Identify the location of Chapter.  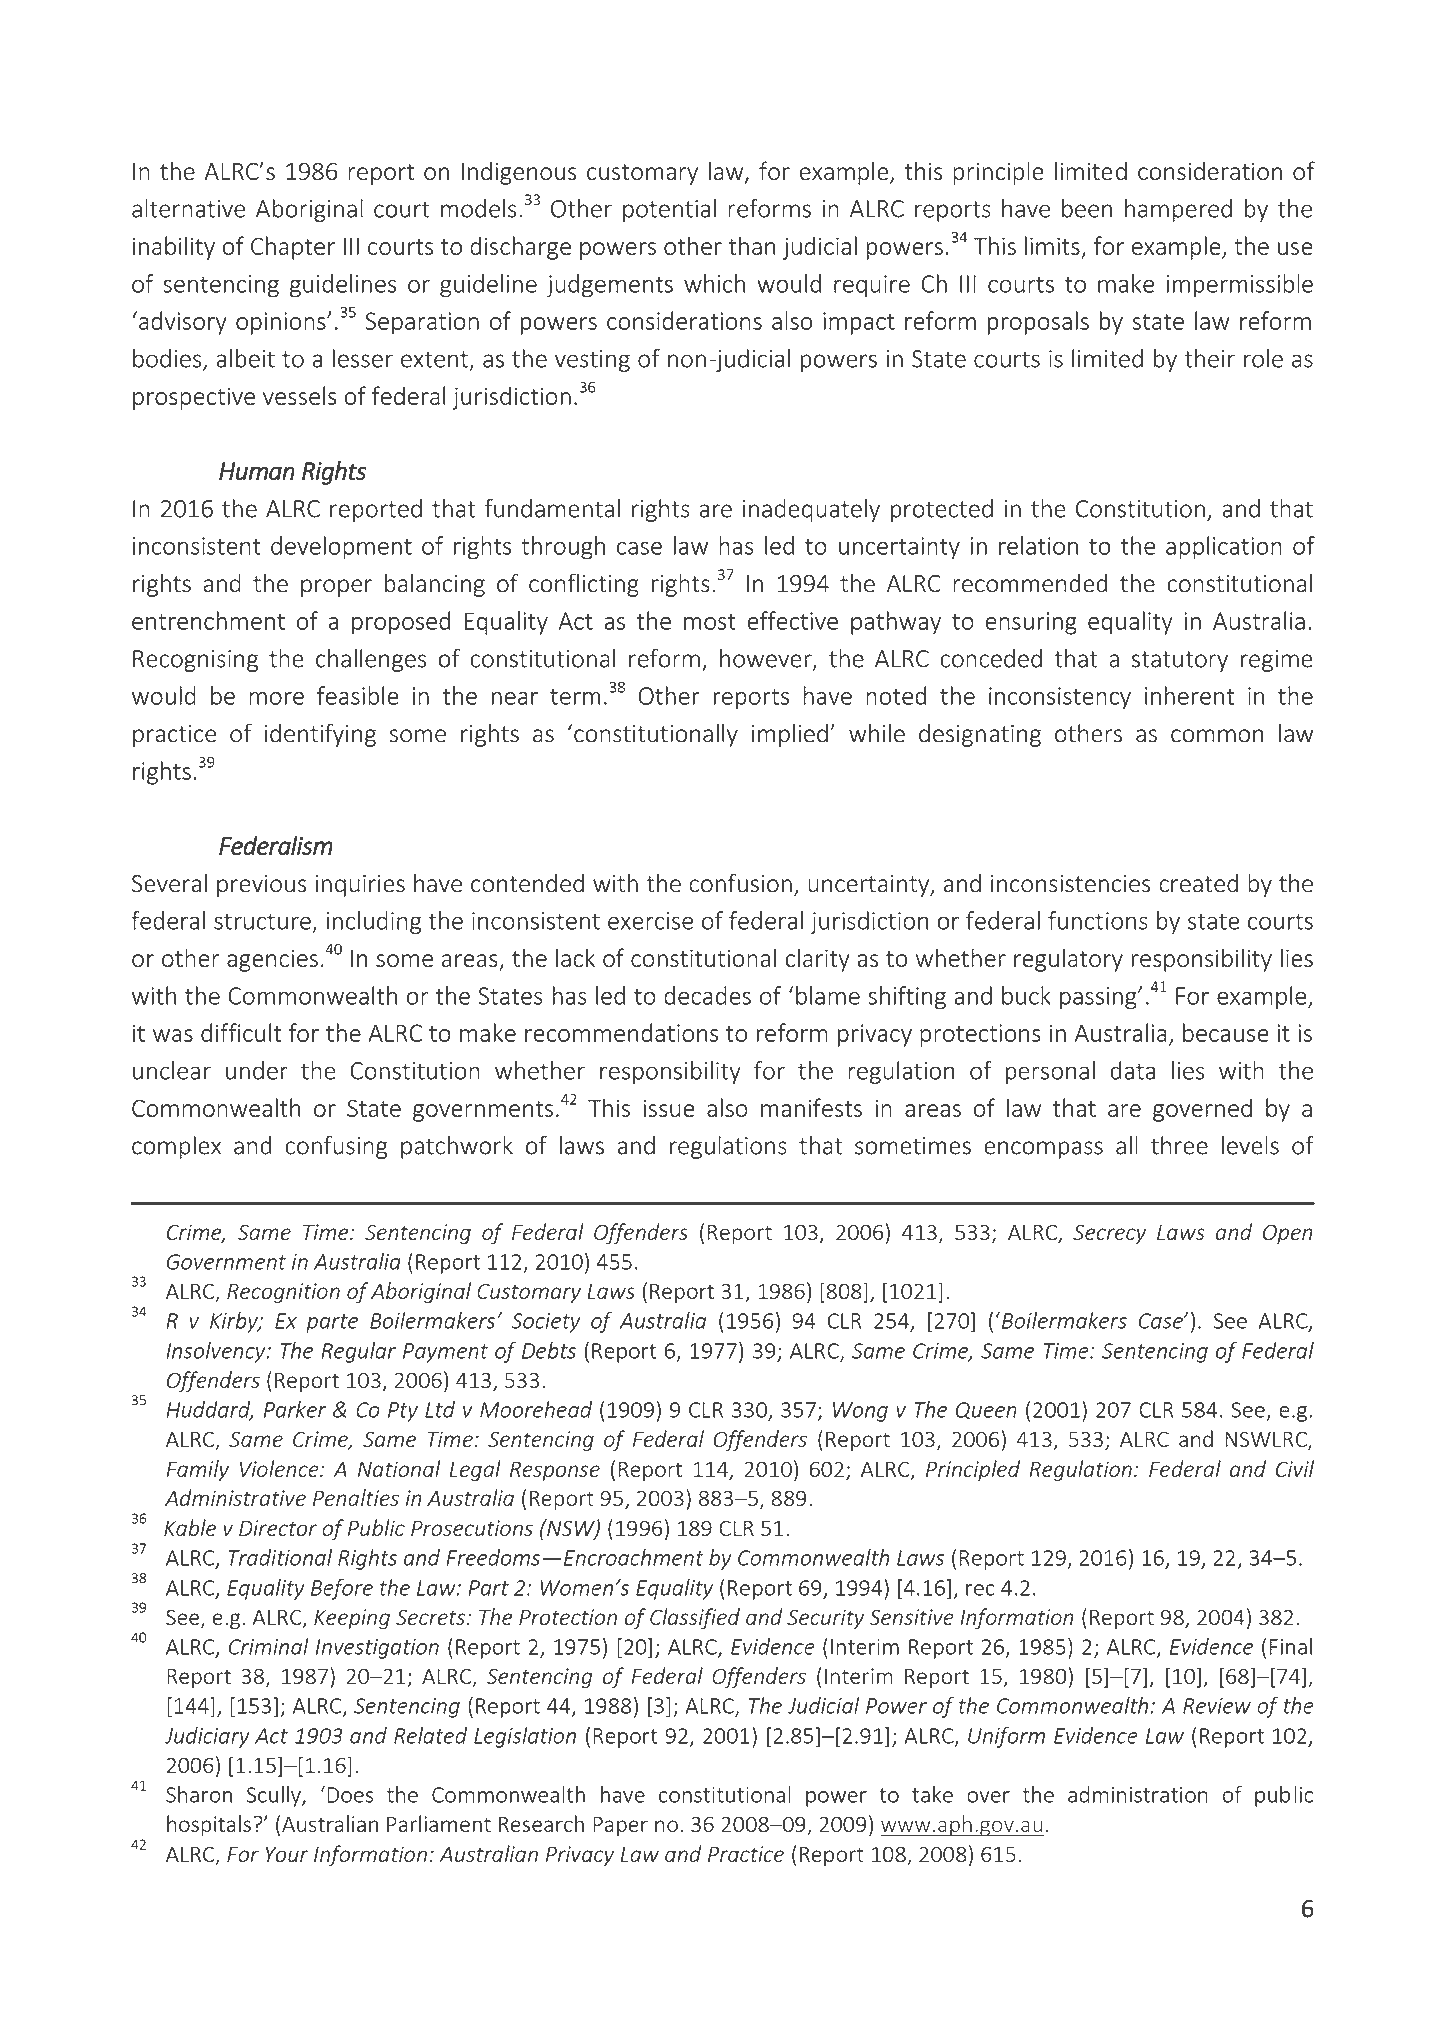
(293, 248).
